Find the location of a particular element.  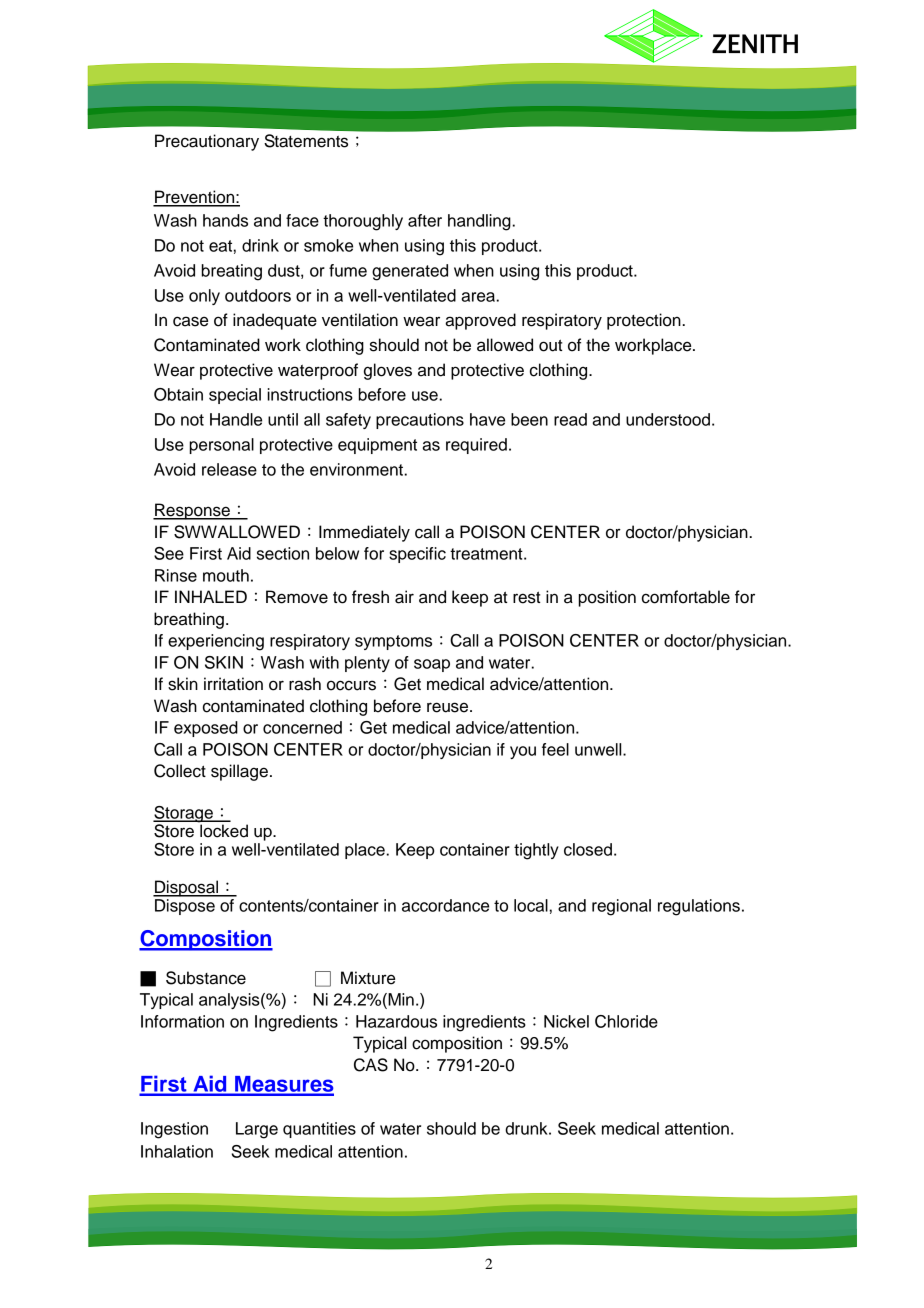

ZENITH is located at coordinates (755, 43).
